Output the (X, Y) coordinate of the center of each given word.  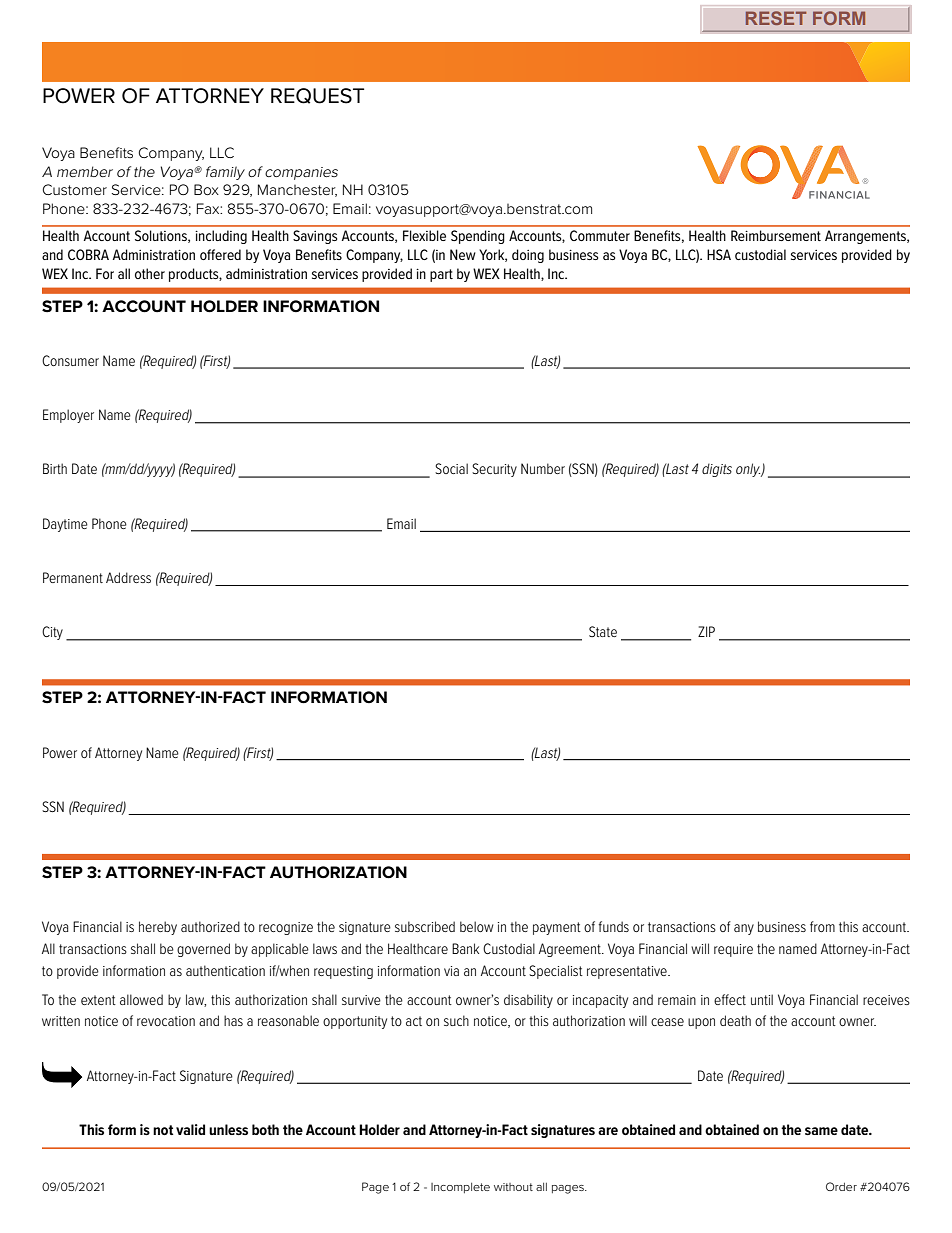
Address (128, 577)
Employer (68, 416)
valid (190, 1129)
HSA (719, 254)
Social (451, 468)
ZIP (706, 631)
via (451, 971)
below (476, 926)
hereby (158, 928)
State (603, 631)
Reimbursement (776, 235)
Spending (478, 237)
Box (206, 189)
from (822, 926)
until (762, 999)
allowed (141, 999)
